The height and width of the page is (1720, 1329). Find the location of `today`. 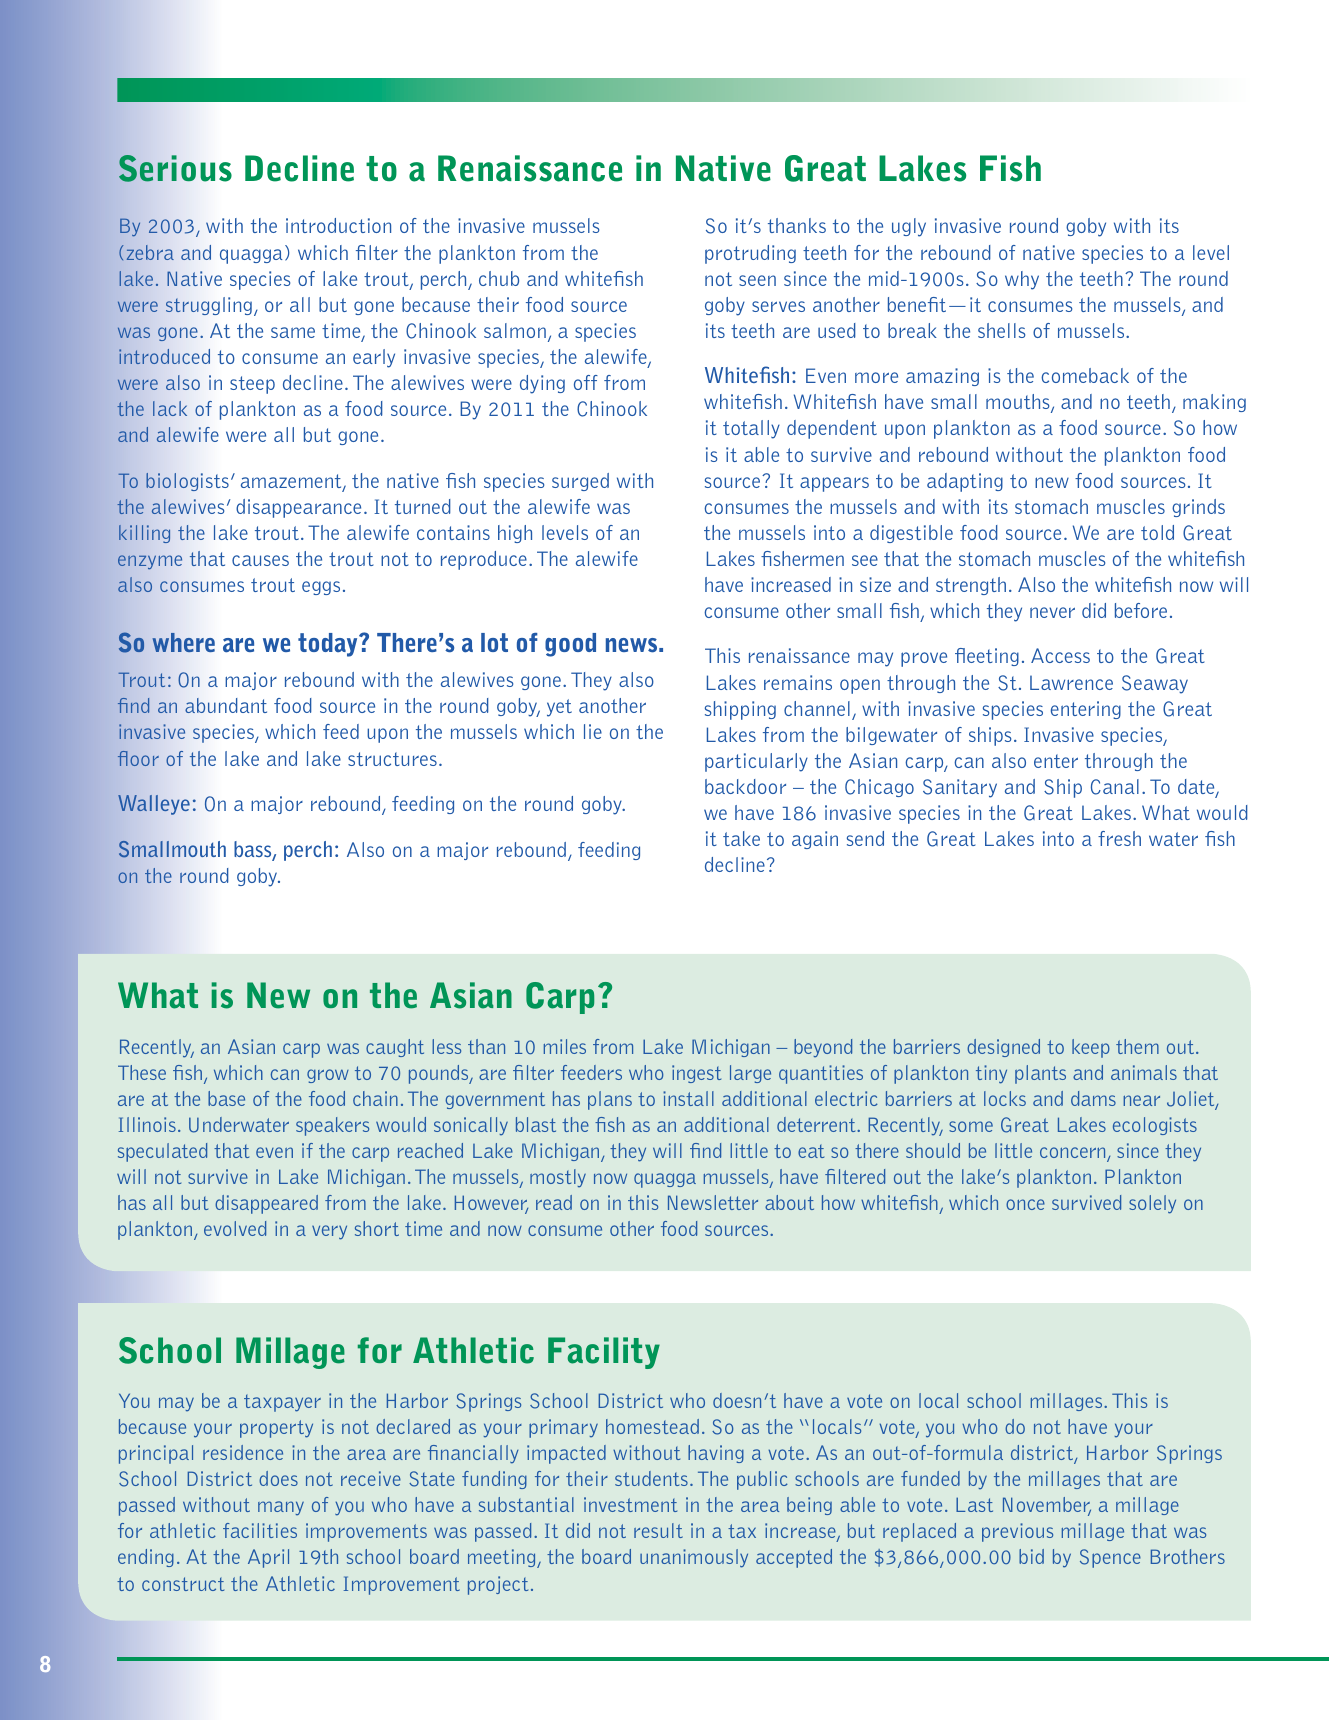

today is located at coordinates (329, 645).
